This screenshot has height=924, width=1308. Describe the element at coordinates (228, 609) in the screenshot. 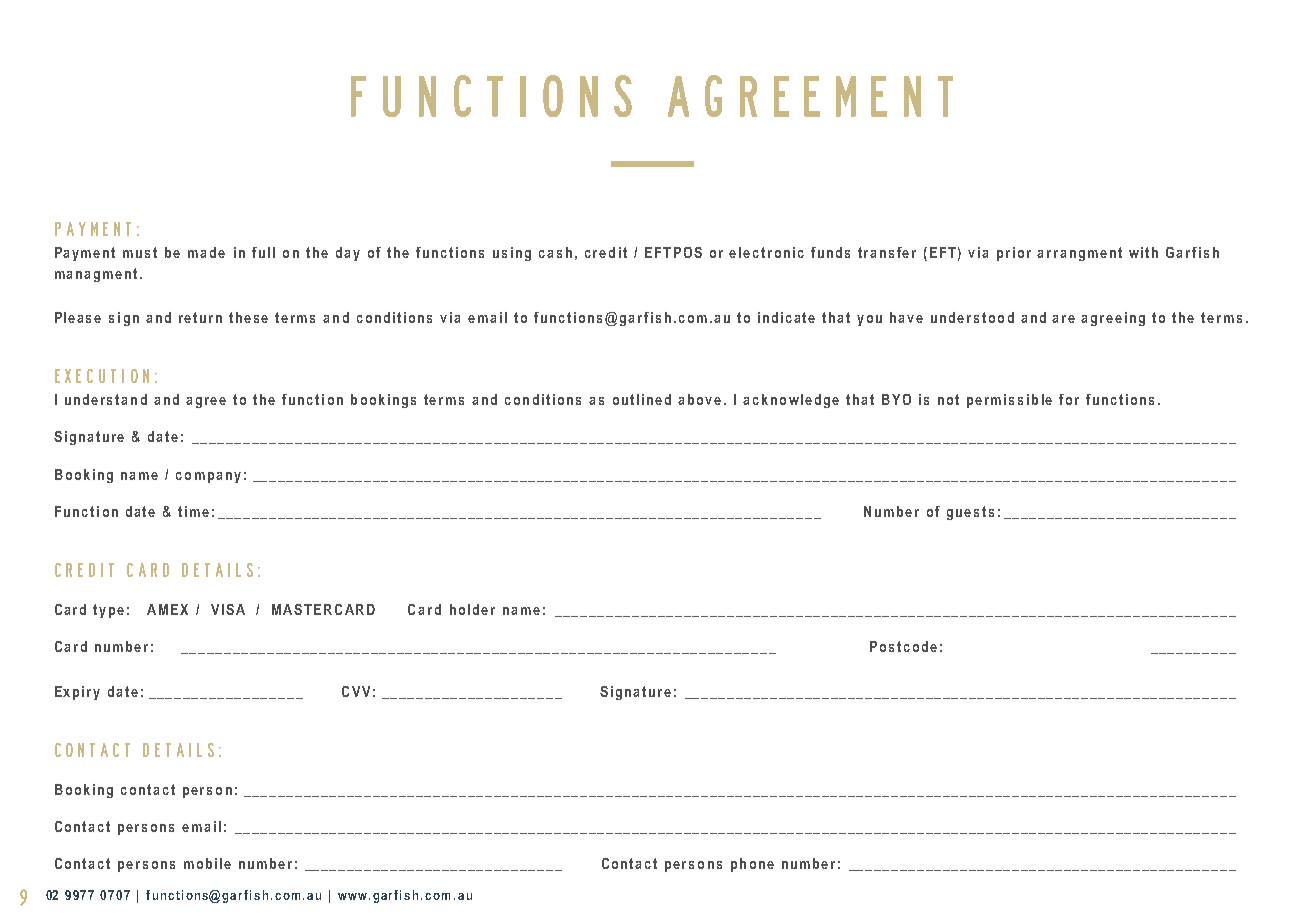

I see `VISA` at that location.
